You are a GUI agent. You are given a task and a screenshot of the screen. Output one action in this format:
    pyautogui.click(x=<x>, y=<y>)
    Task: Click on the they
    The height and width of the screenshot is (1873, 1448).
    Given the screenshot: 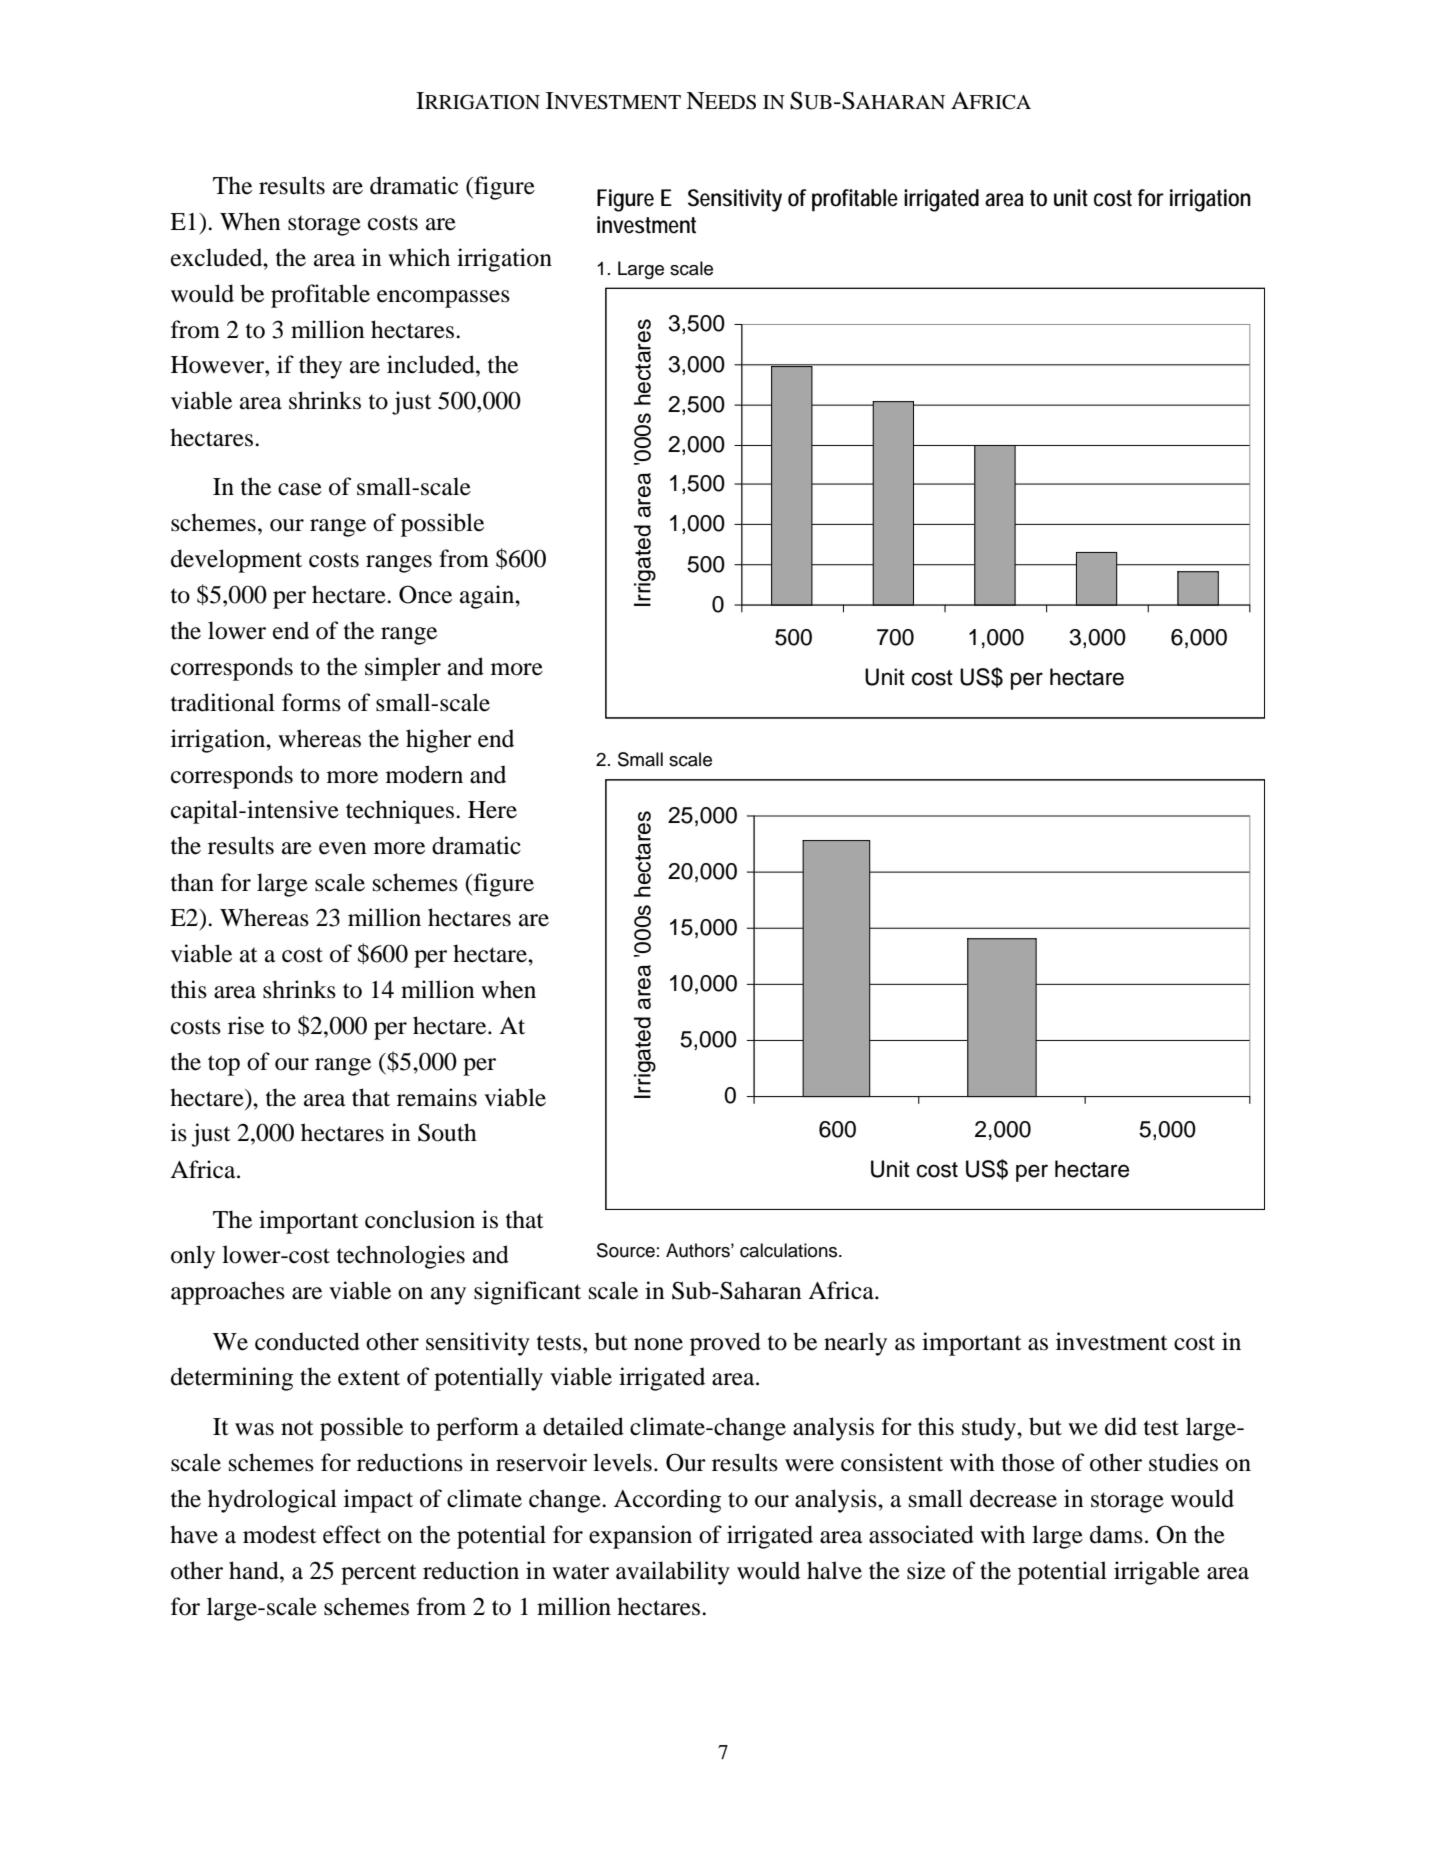 What is the action you would take?
    pyautogui.click(x=320, y=367)
